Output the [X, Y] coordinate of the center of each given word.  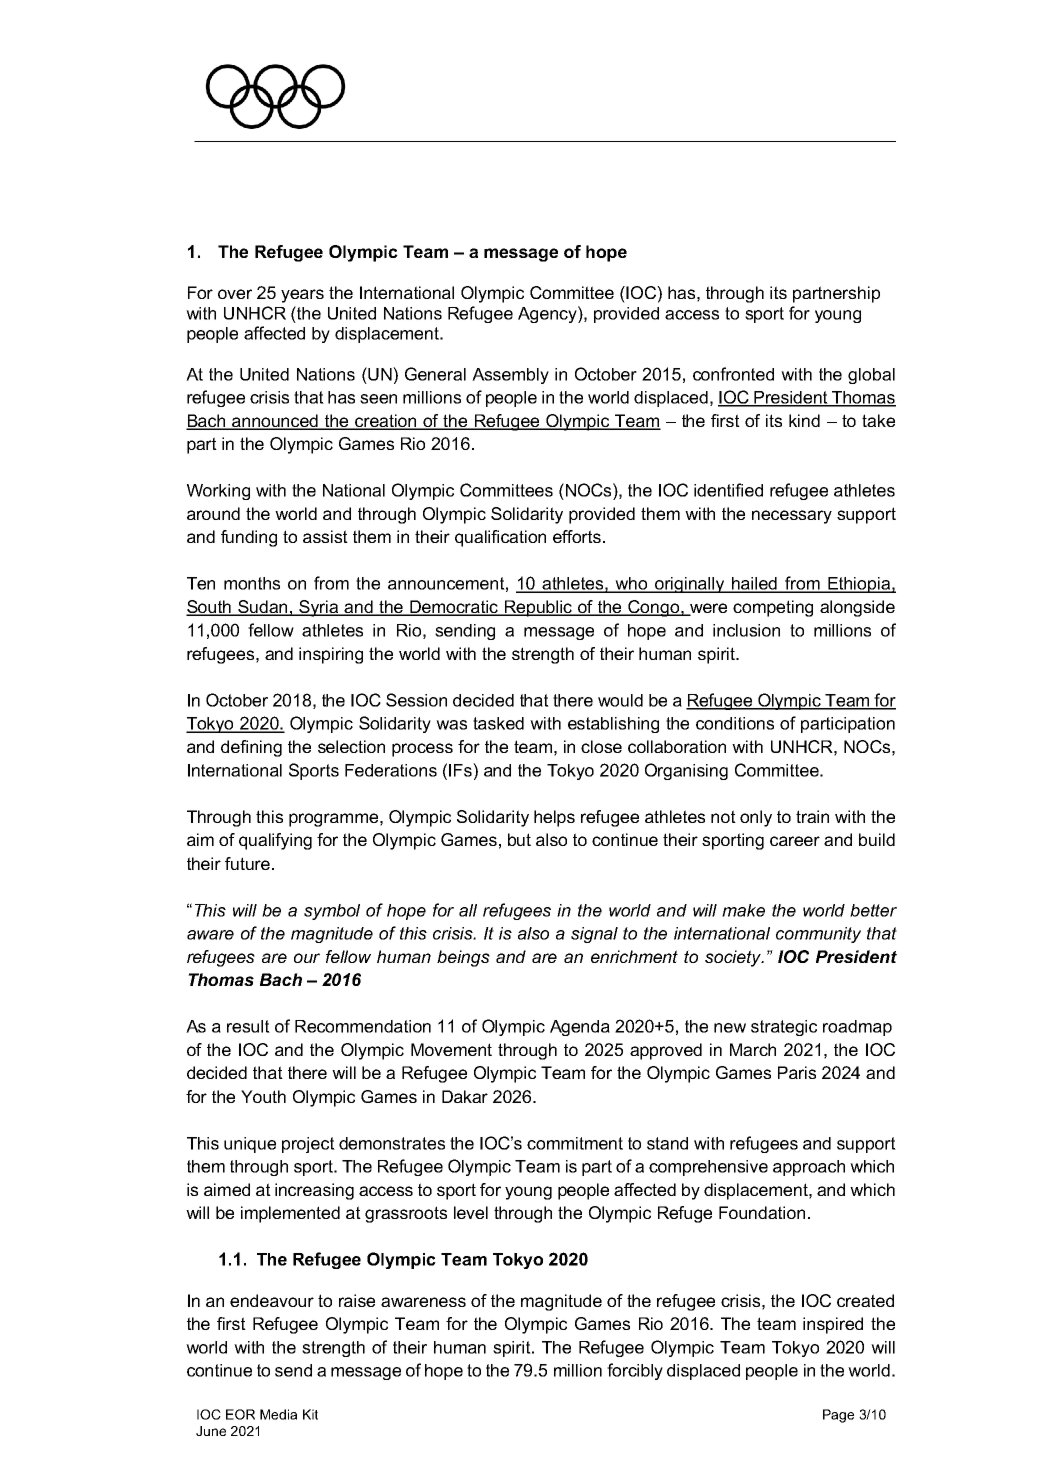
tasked [498, 723]
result [248, 1026]
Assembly [510, 376]
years [302, 296]
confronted [733, 374]
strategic [784, 1028]
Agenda [580, 1028]
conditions [735, 723]
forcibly [635, 1371]
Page [838, 1416]
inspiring [331, 655]
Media [278, 1414]
